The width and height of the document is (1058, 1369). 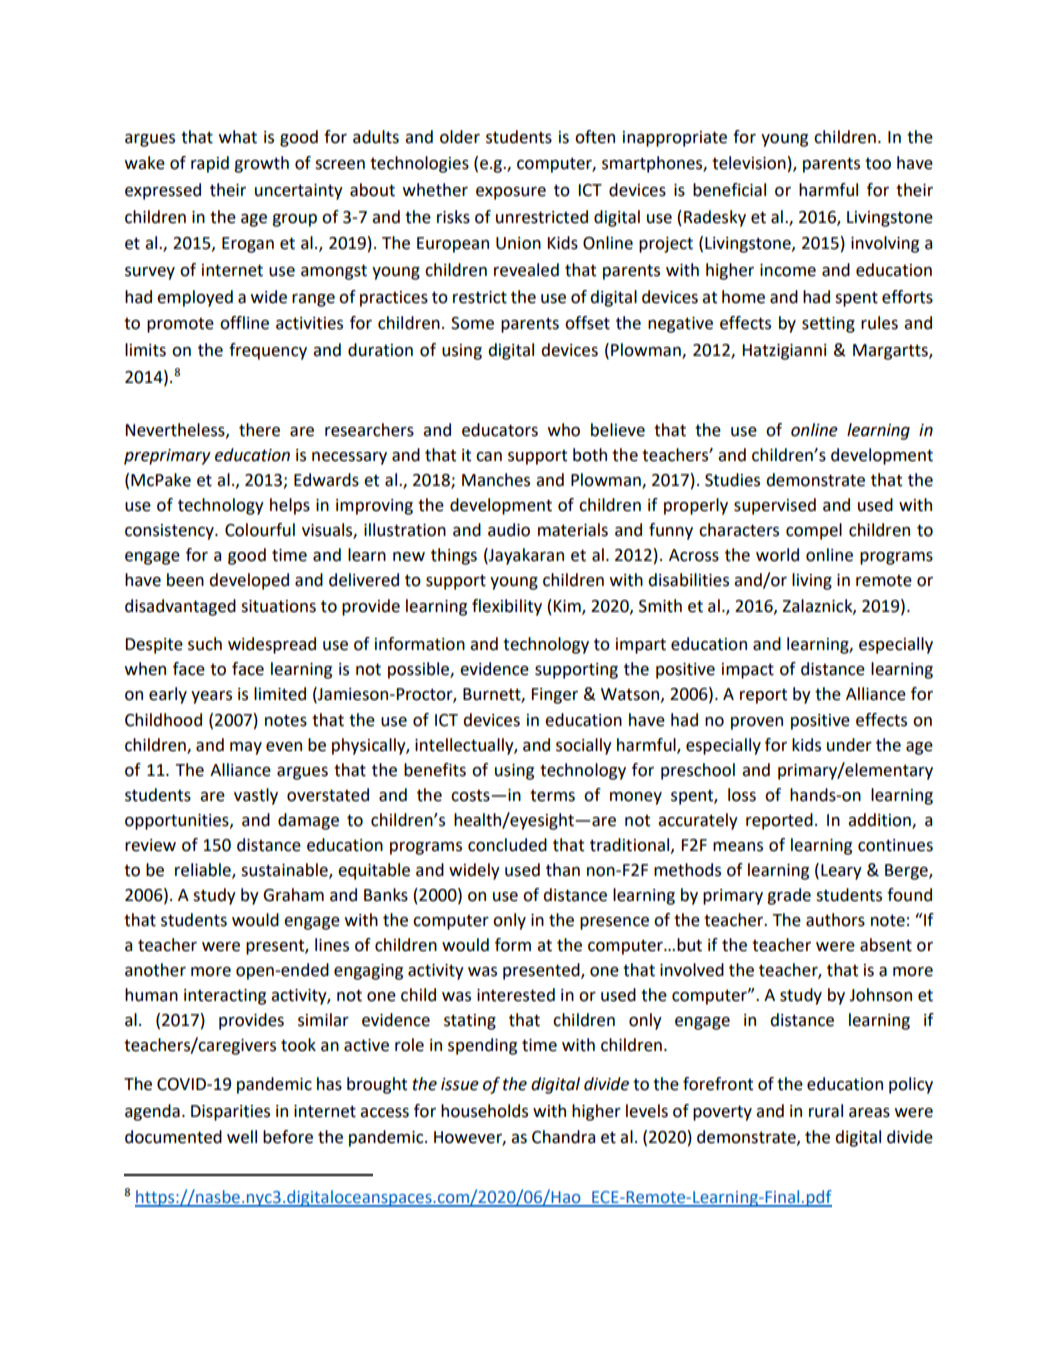 I want to click on television, so click(x=749, y=163).
